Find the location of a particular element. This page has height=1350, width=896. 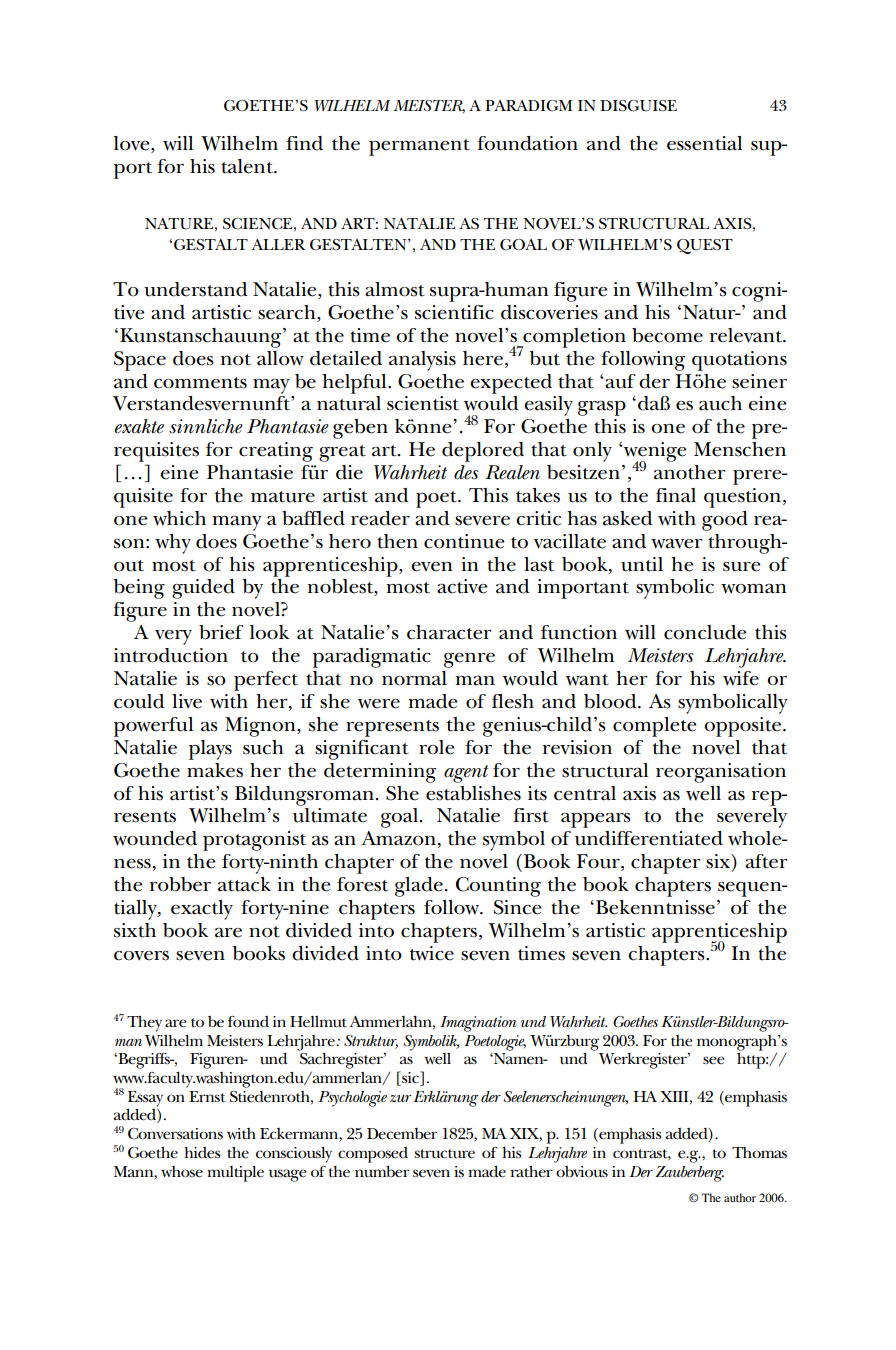

find is located at coordinates (304, 143).
